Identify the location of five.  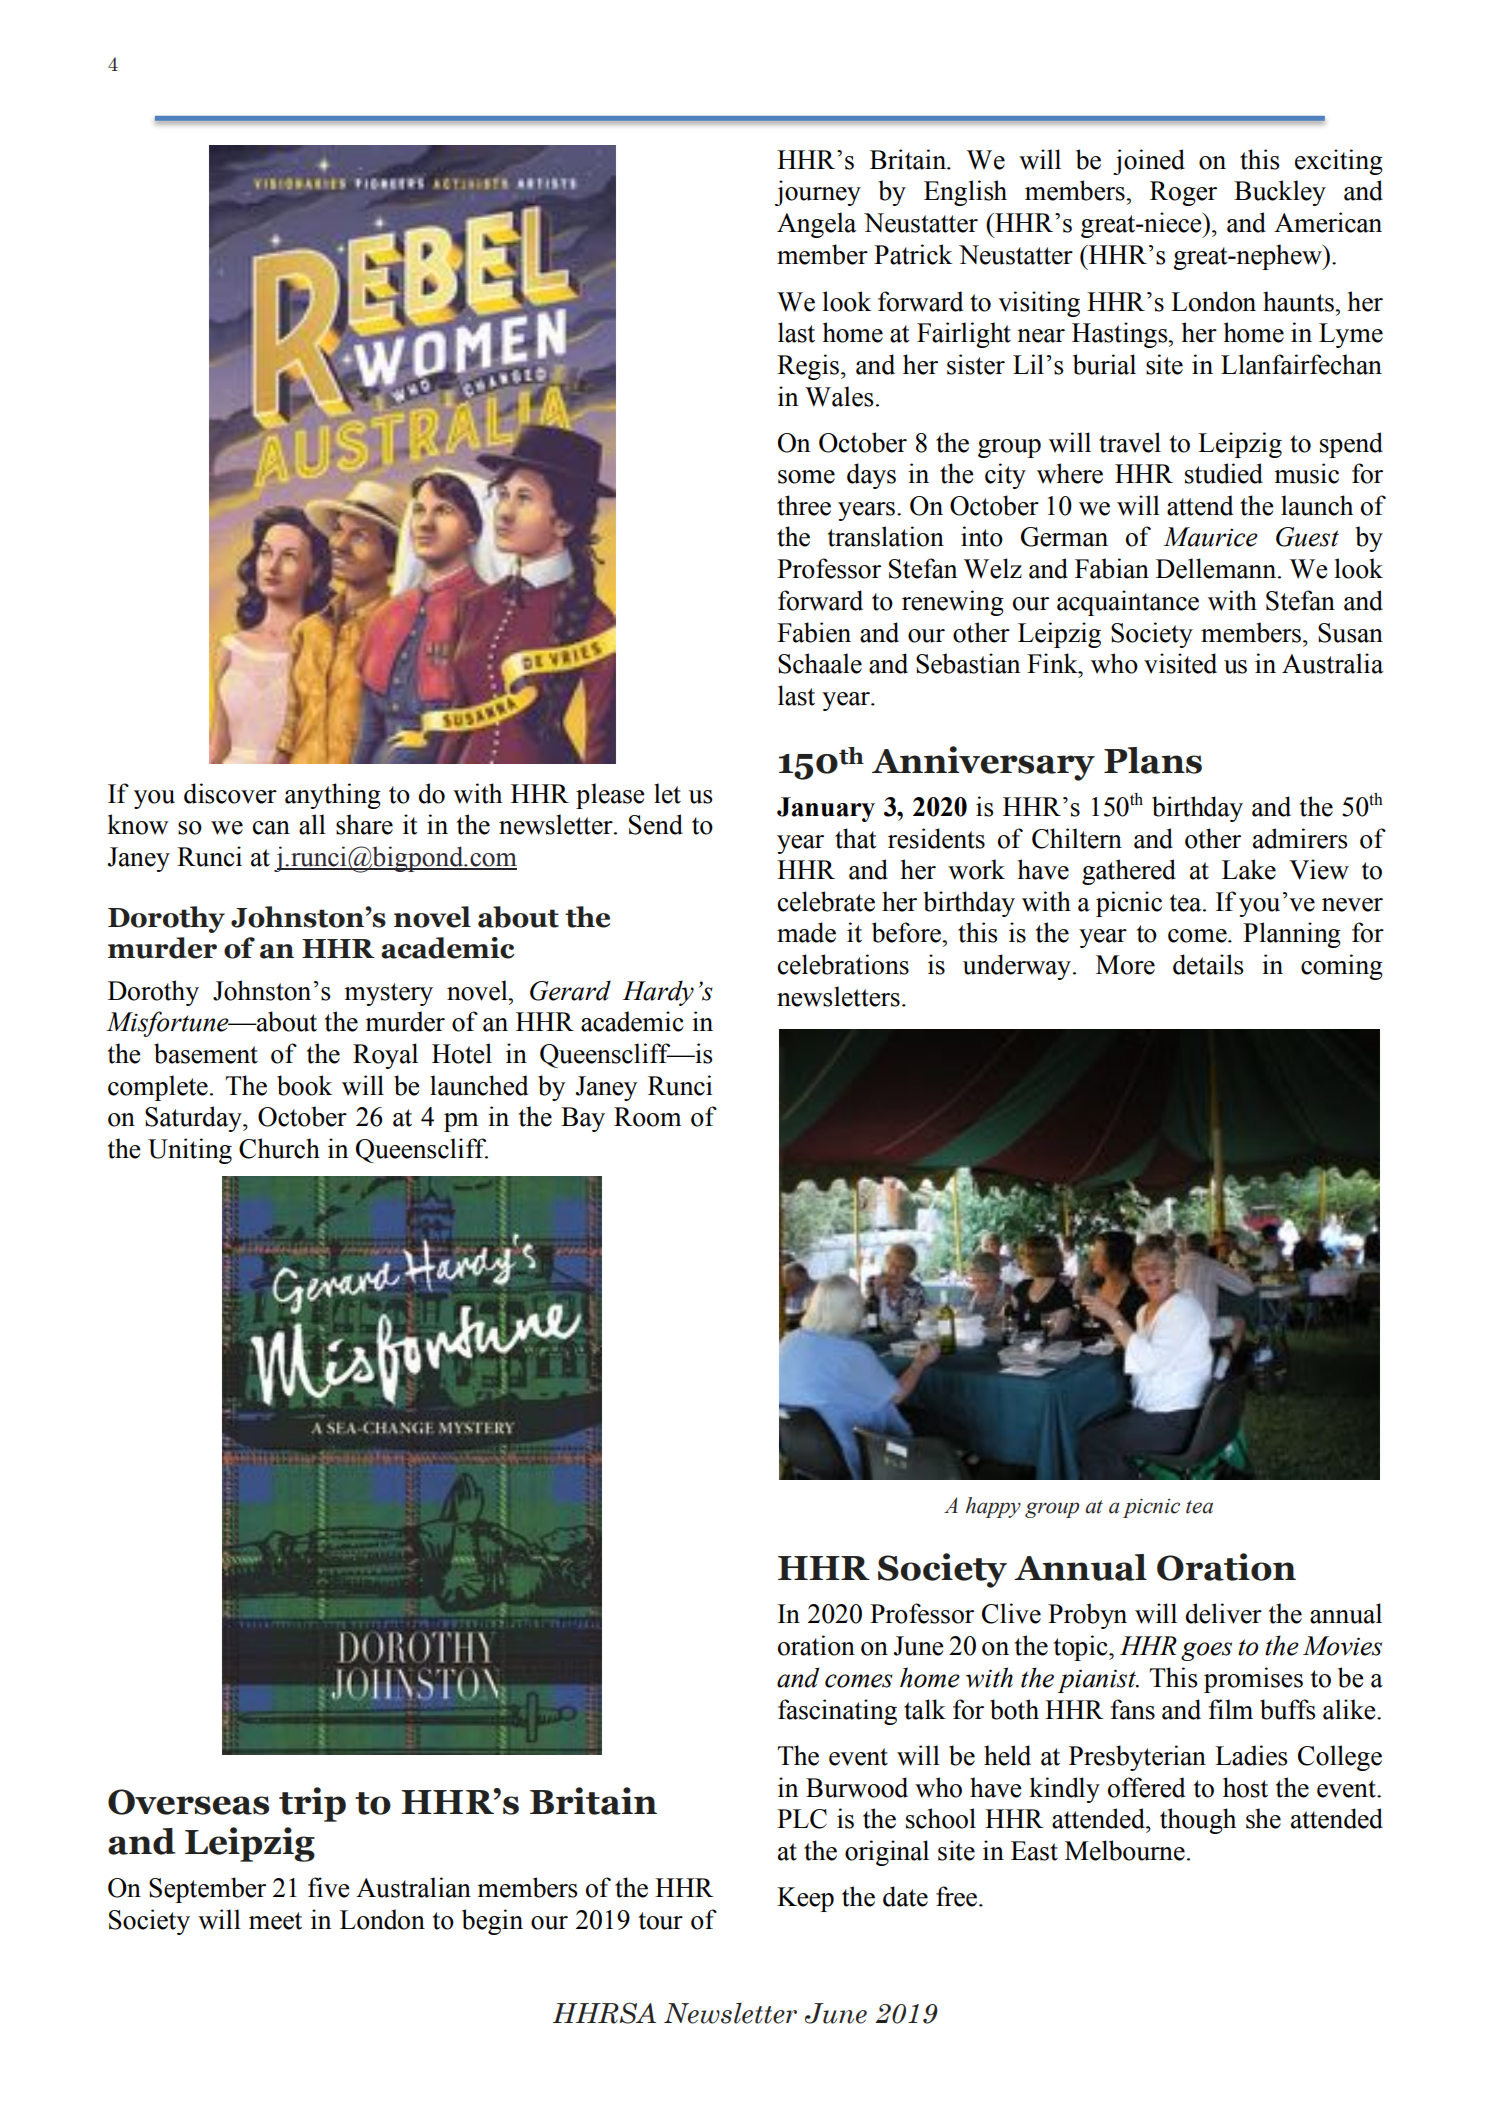
(329, 1887).
